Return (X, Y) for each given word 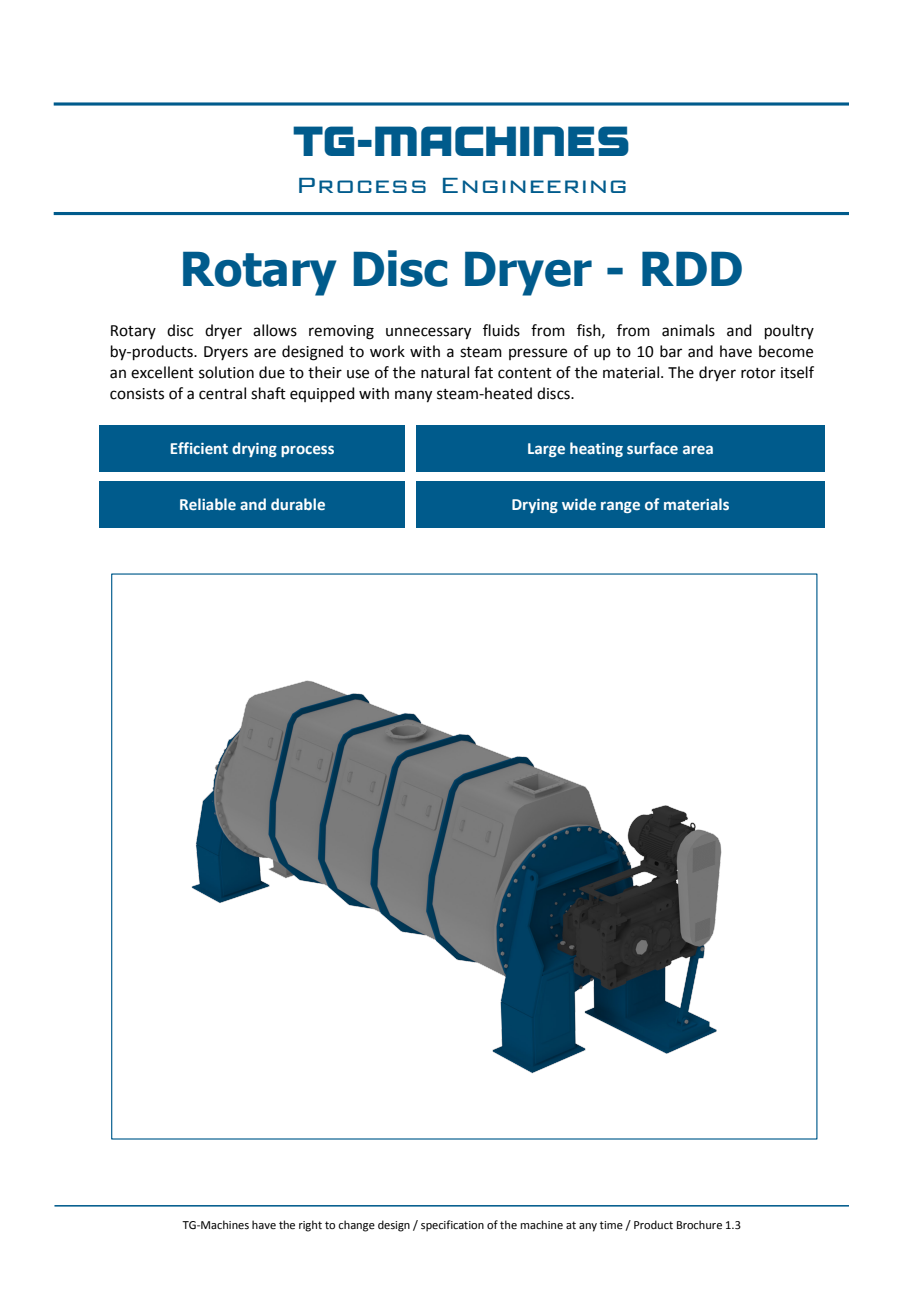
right (310, 1226)
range (620, 507)
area (698, 449)
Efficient (199, 448)
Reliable (208, 504)
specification (452, 1226)
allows (275, 330)
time (611, 1225)
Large (546, 450)
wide (579, 504)
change (356, 1226)
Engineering (534, 185)
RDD (692, 269)
